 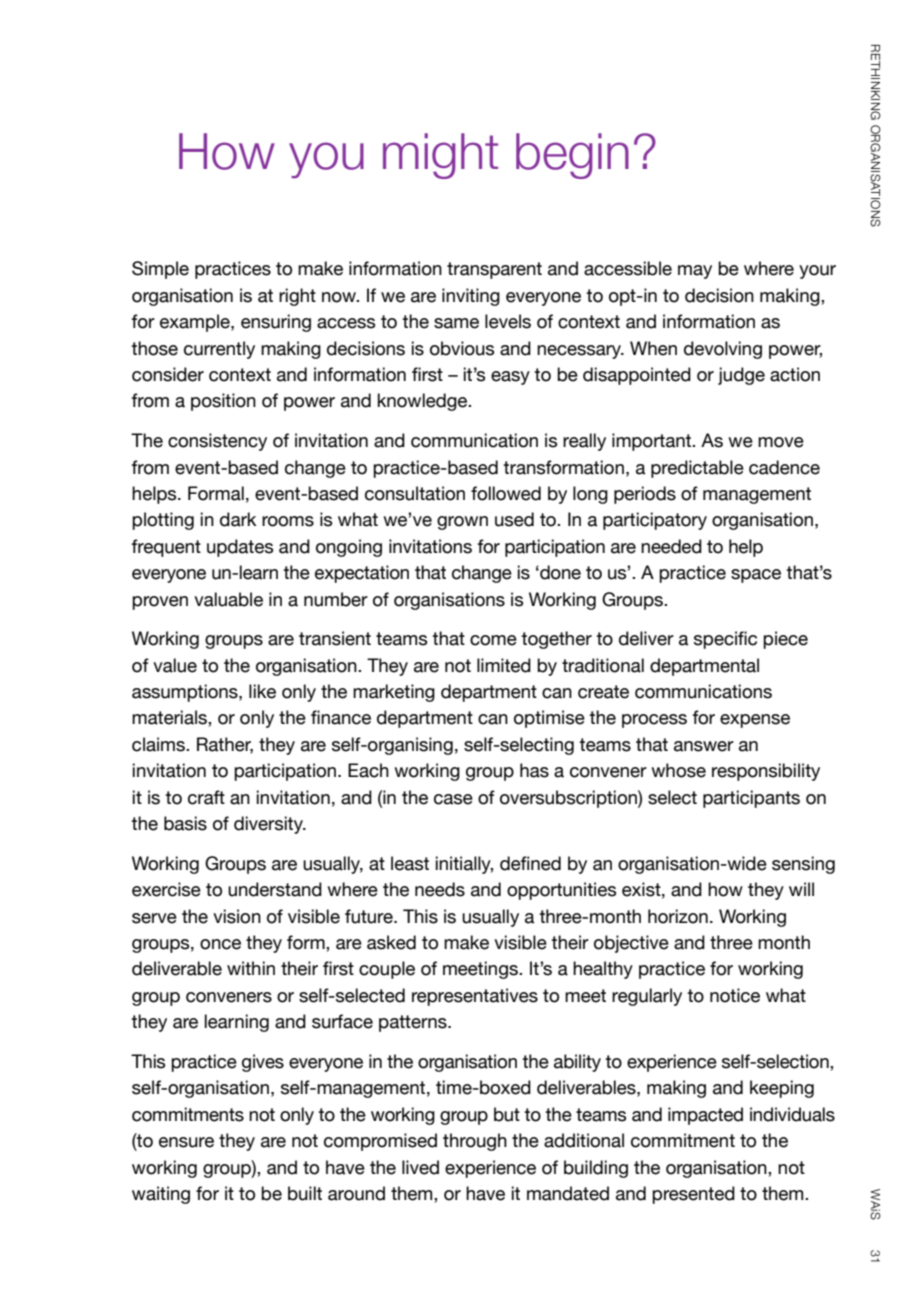 What do you see at coordinates (262, 691) in the image?
I see `like` at bounding box center [262, 691].
